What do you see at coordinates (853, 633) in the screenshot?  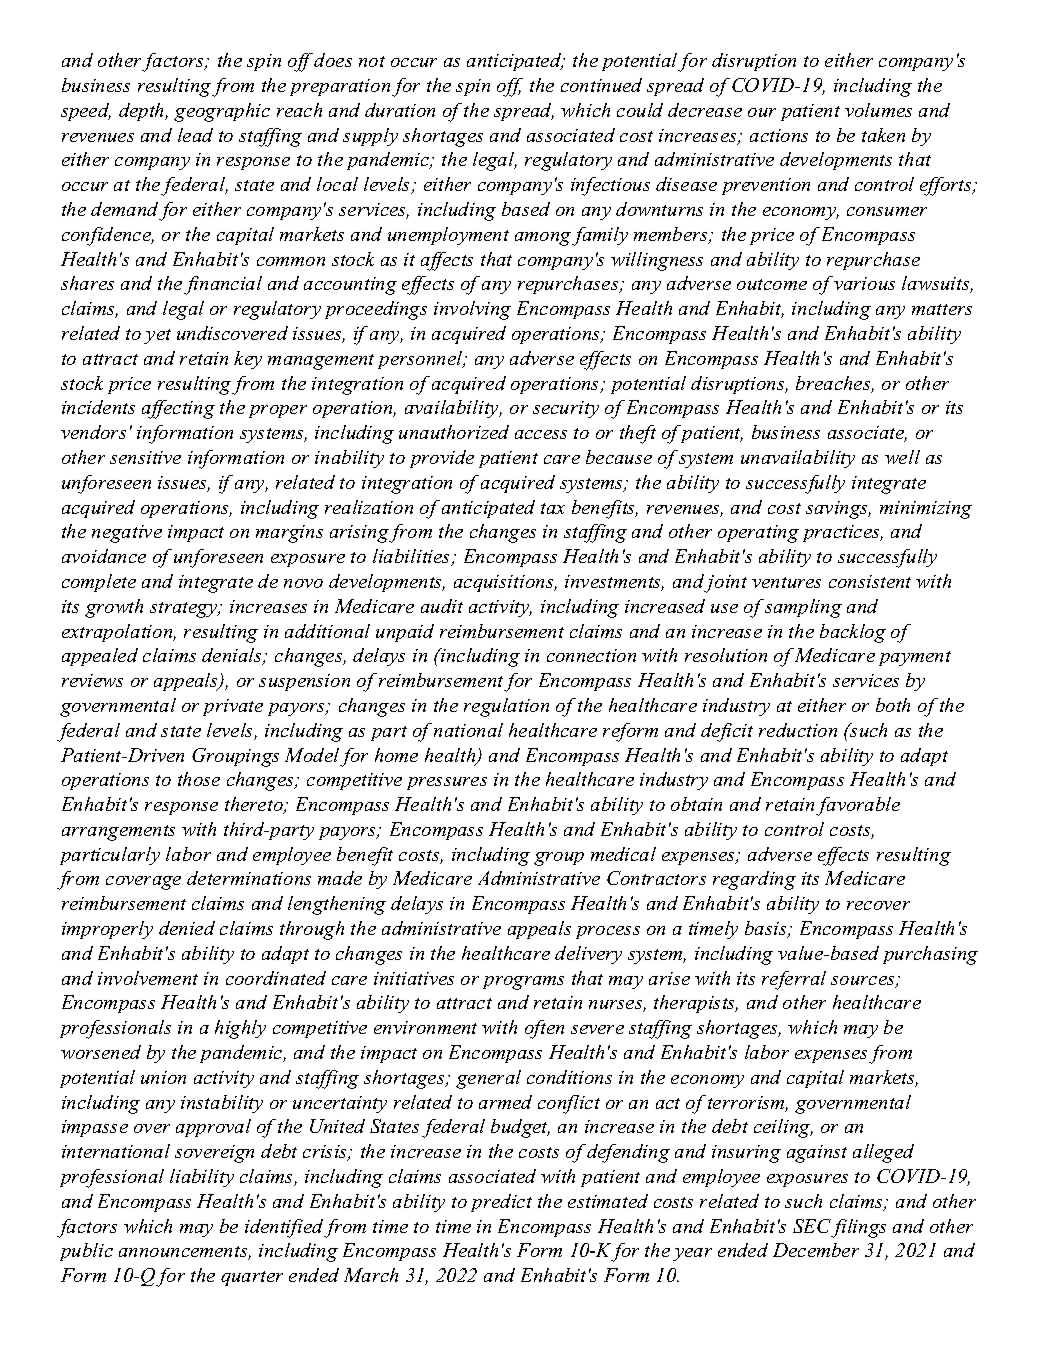 I see `backlog` at bounding box center [853, 633].
